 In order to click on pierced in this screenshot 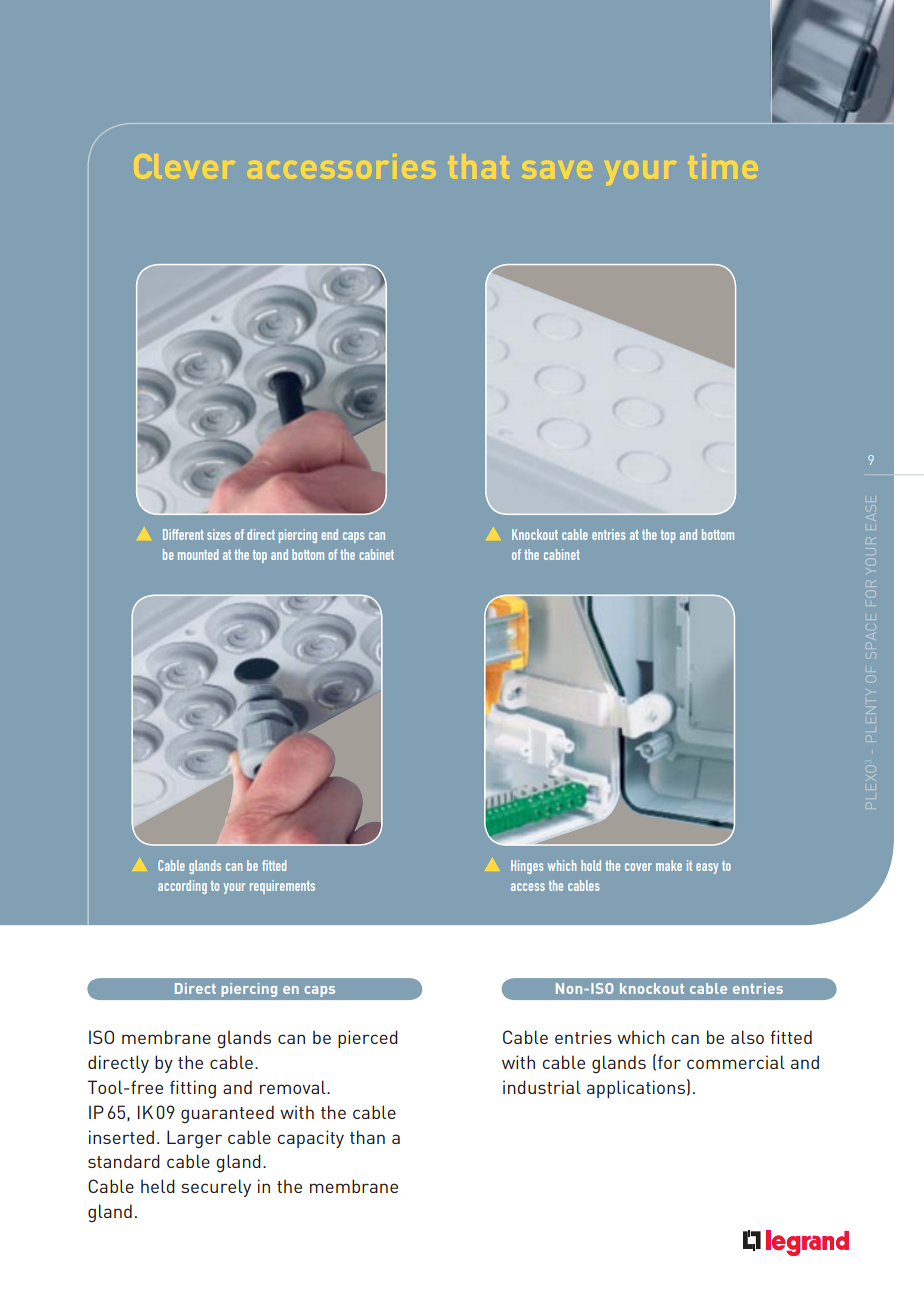, I will do `click(368, 1039)`.
